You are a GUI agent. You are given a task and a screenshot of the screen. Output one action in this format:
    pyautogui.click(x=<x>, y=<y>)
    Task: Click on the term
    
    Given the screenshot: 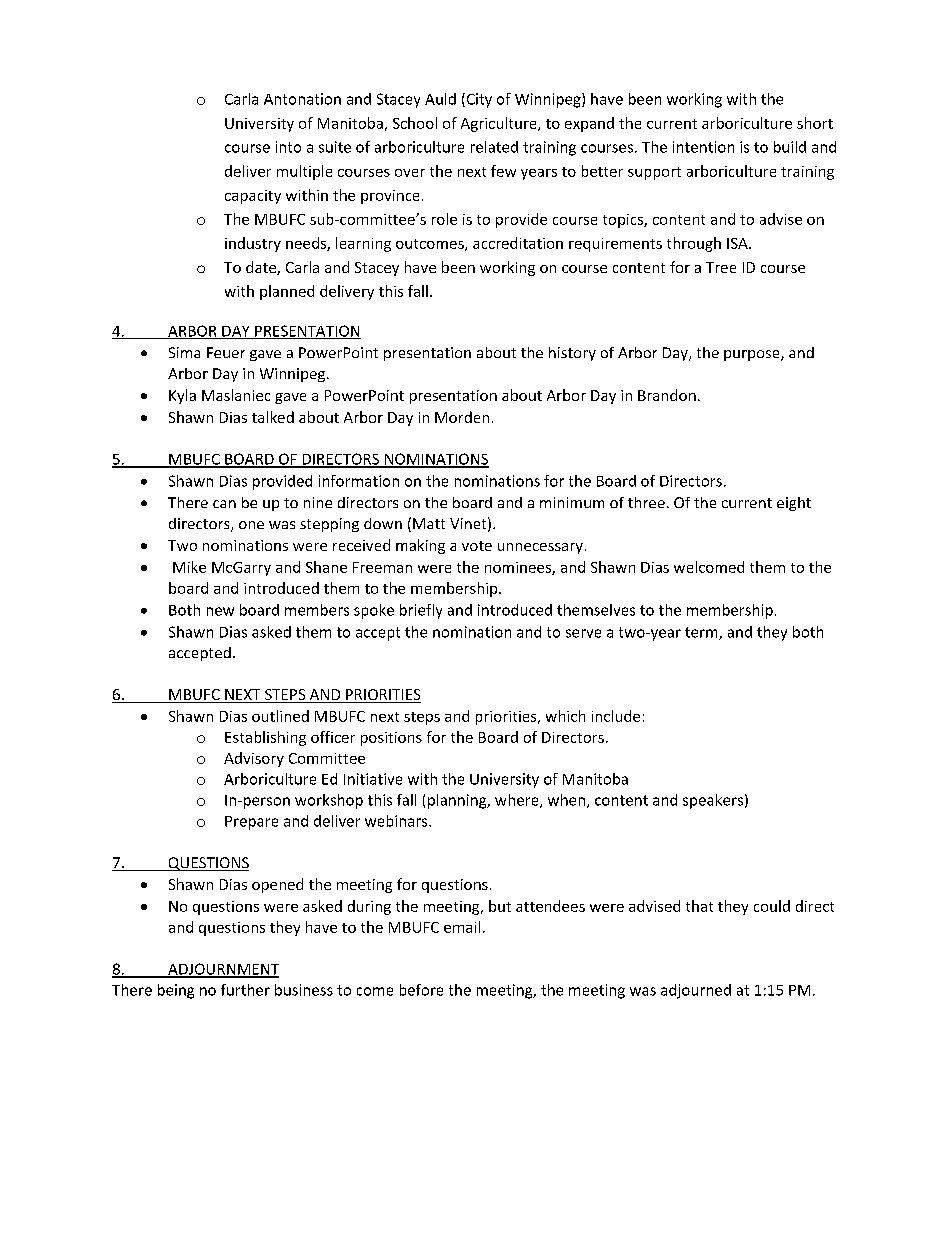 What is the action you would take?
    pyautogui.click(x=702, y=633)
